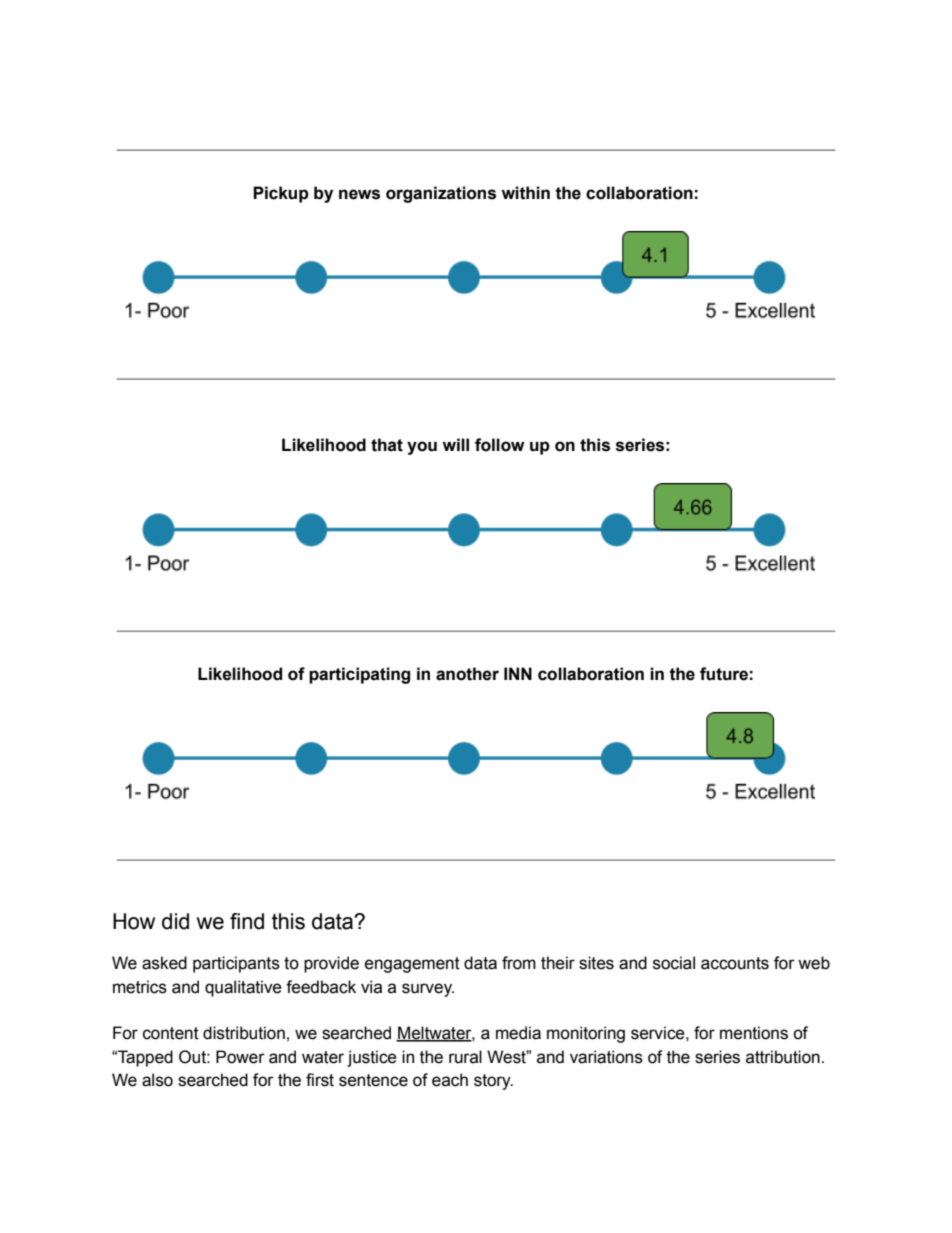  I want to click on Pickup, so click(281, 194).
